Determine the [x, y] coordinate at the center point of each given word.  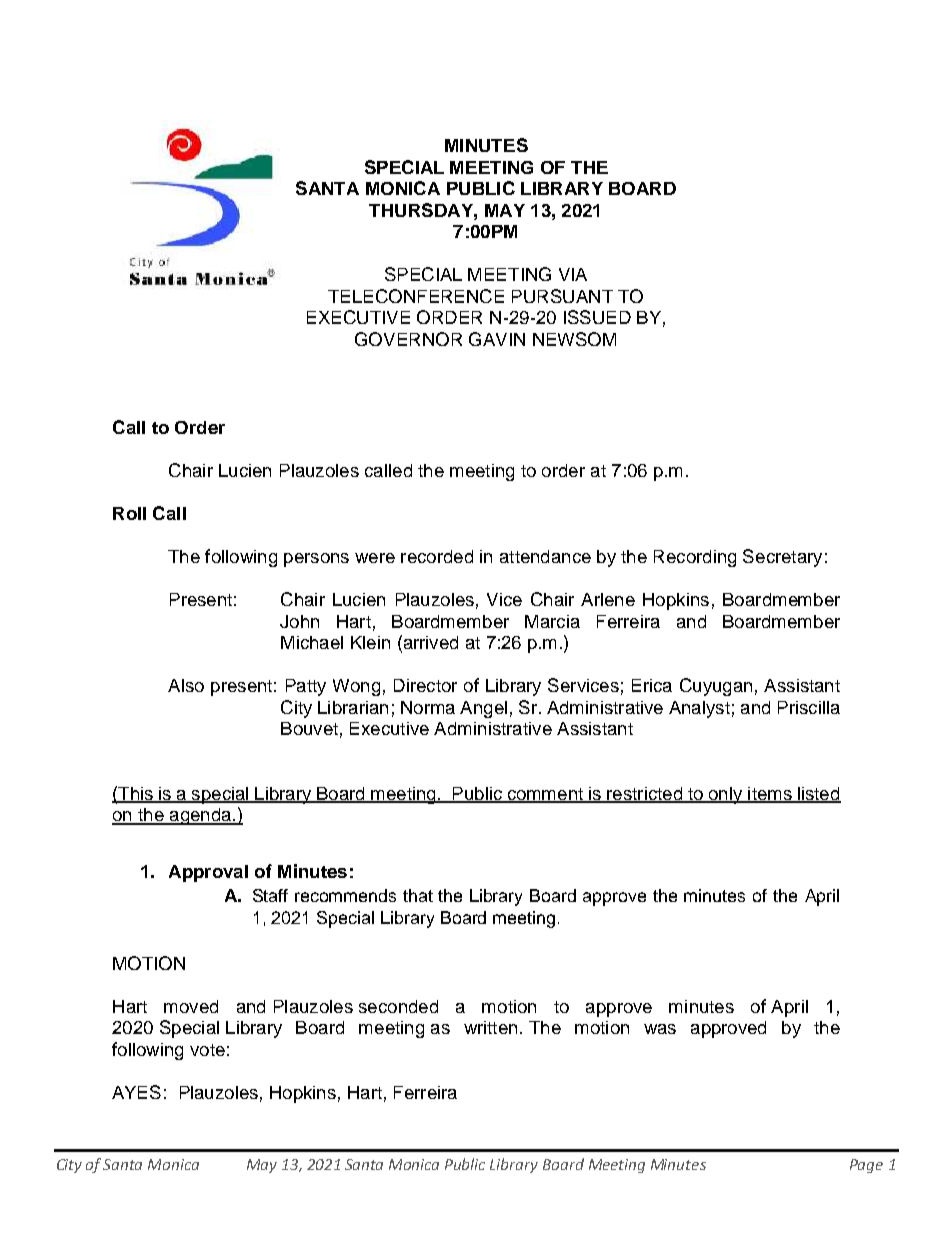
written [490, 1027]
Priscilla [809, 707]
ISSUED [597, 317]
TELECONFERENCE [416, 296]
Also [186, 685]
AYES [136, 1092]
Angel [483, 709]
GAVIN [497, 339]
